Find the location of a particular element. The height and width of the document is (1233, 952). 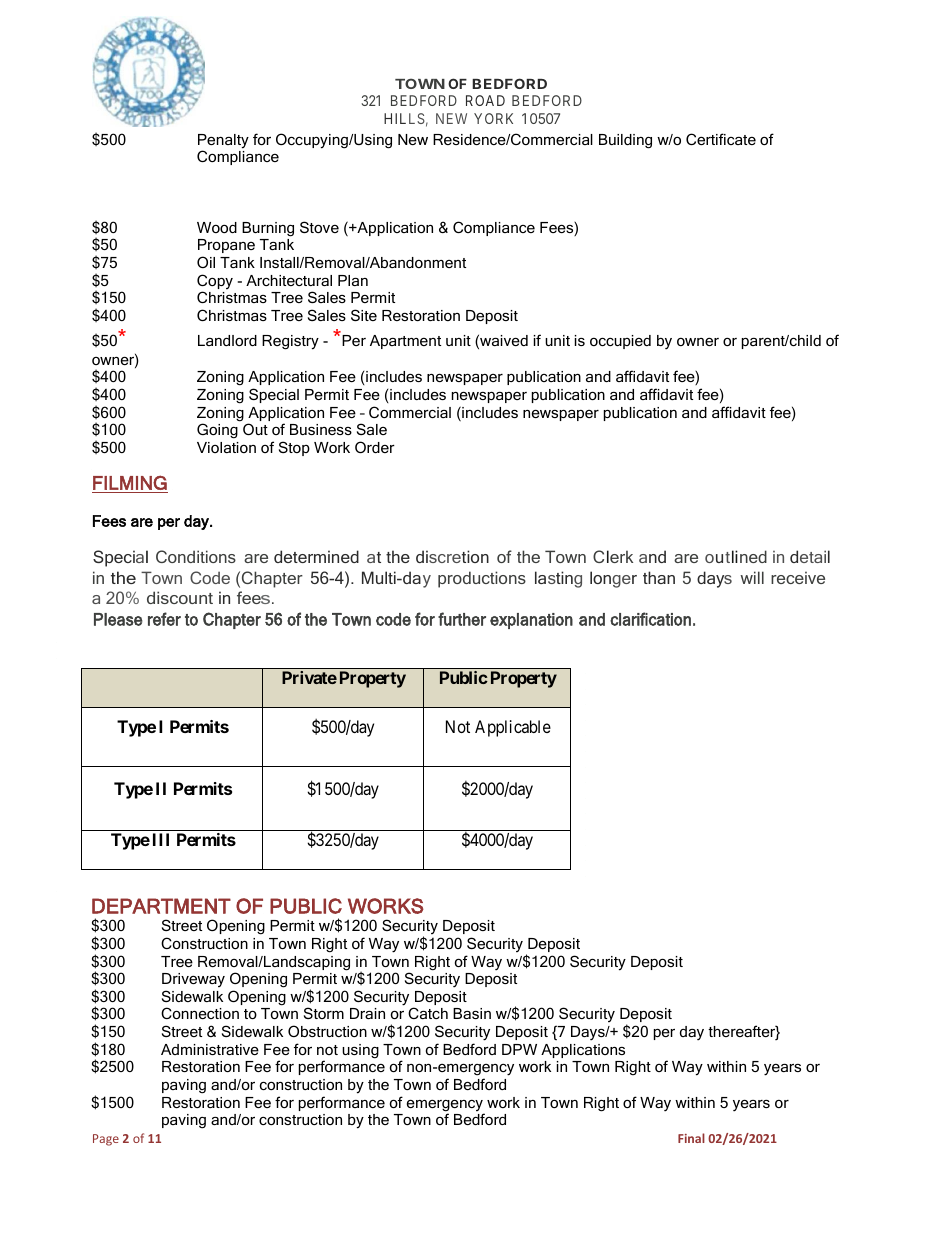

Certificate is located at coordinates (721, 139).
